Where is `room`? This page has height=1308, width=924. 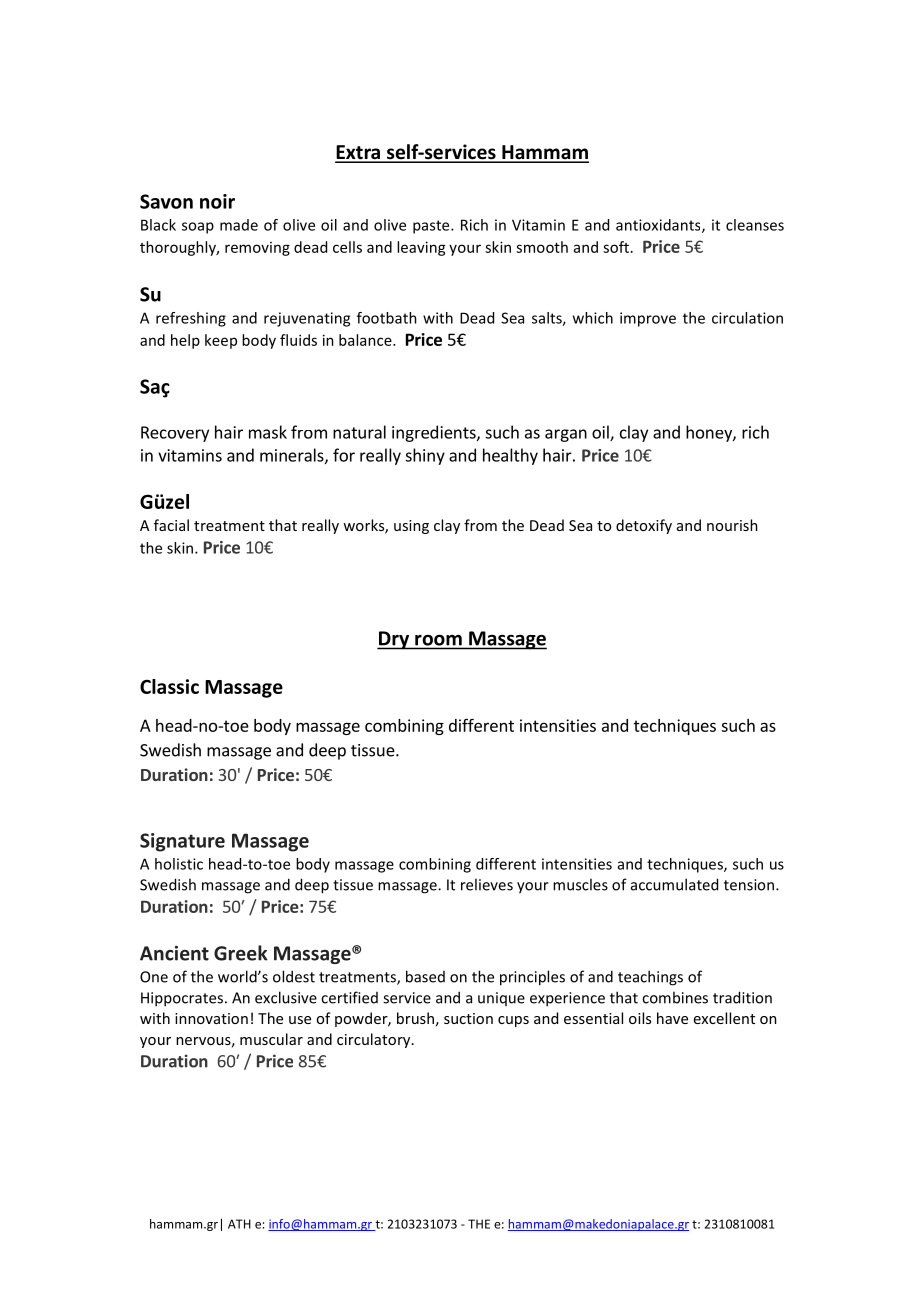 room is located at coordinates (438, 640).
